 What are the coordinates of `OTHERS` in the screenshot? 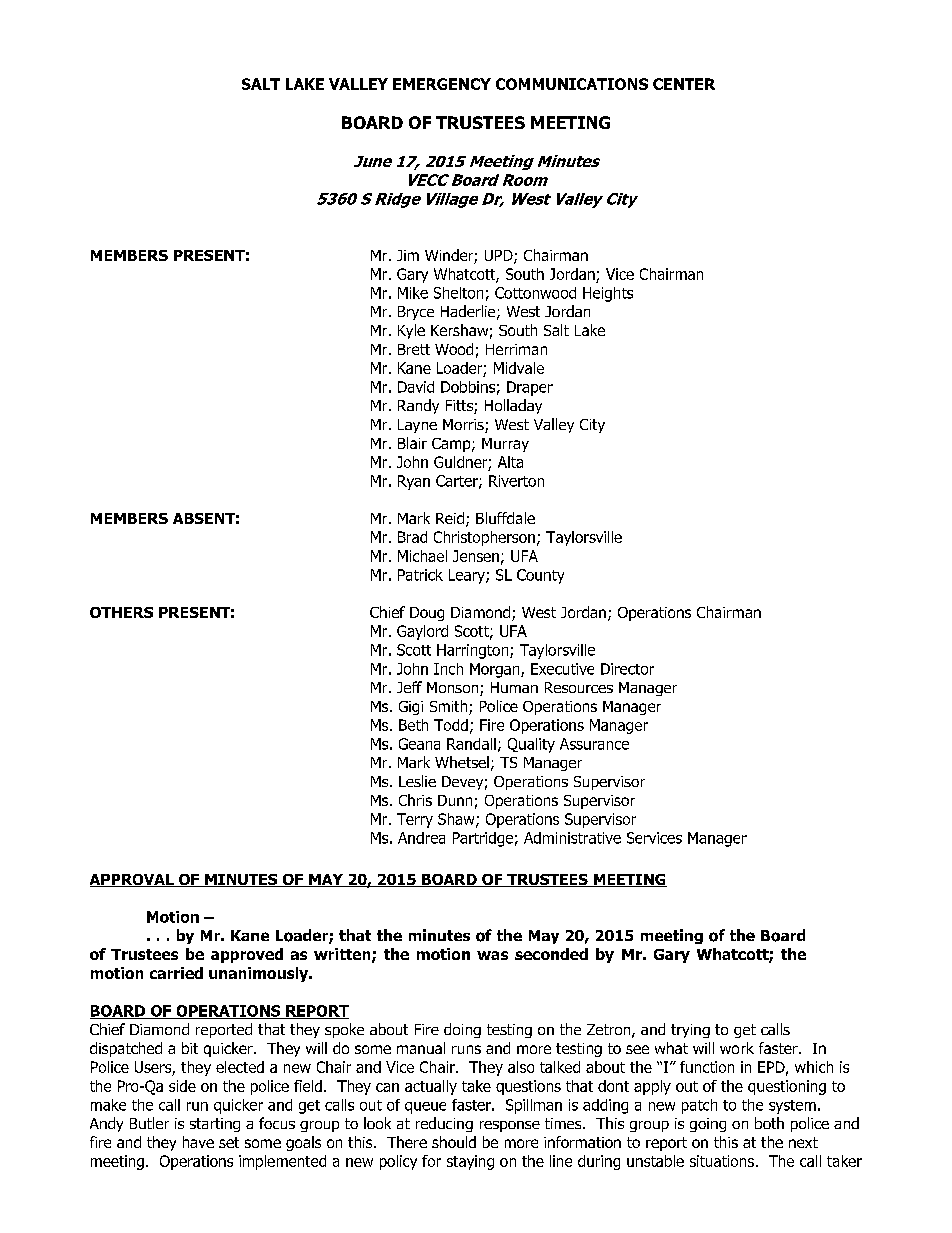 It's located at (121, 612).
